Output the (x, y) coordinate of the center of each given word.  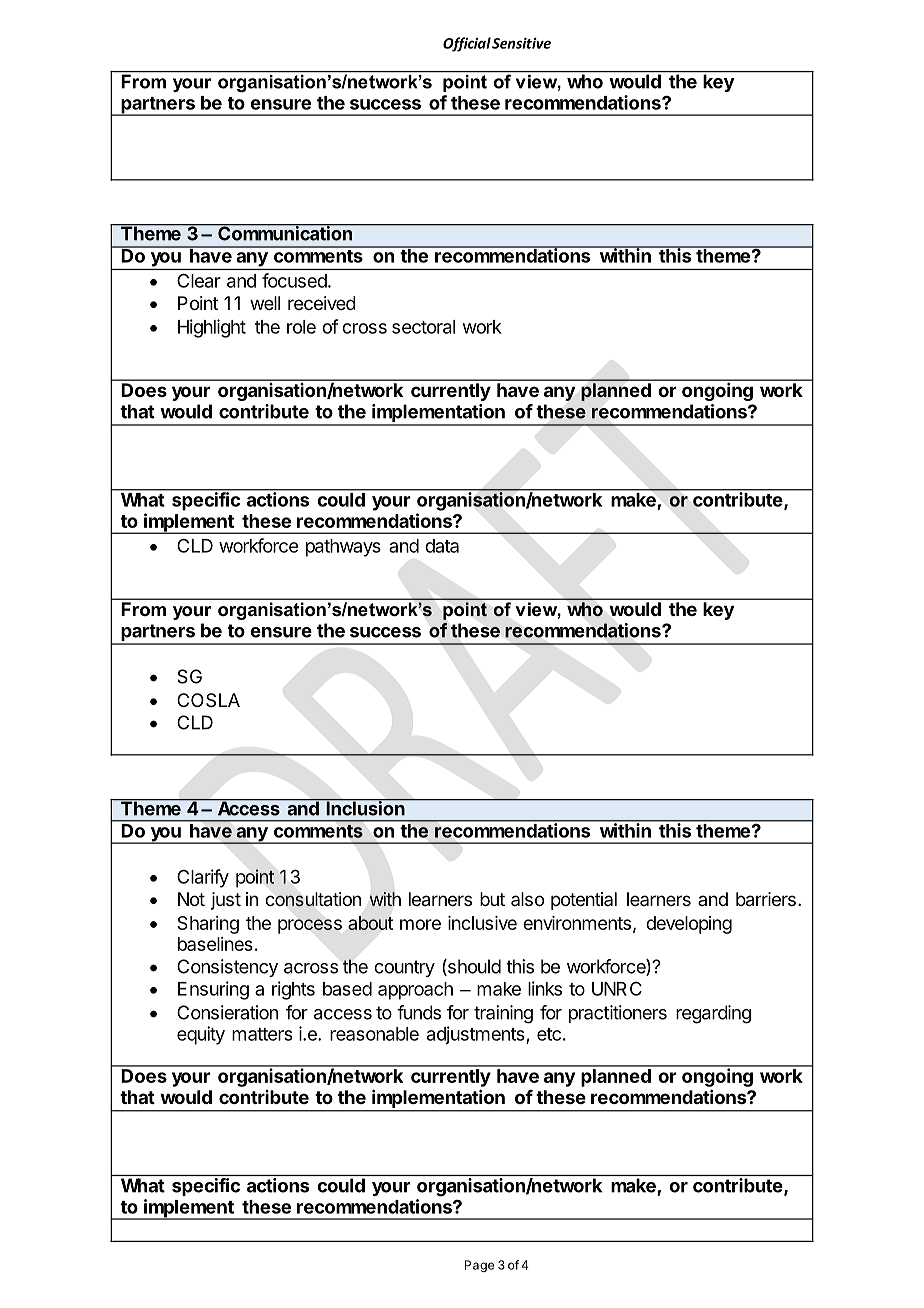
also (527, 899)
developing (689, 925)
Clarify (203, 878)
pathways (343, 548)
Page (479, 1266)
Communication (285, 232)
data (442, 546)
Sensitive (521, 43)
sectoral (423, 327)
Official (467, 44)
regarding (713, 1014)
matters (262, 1034)
